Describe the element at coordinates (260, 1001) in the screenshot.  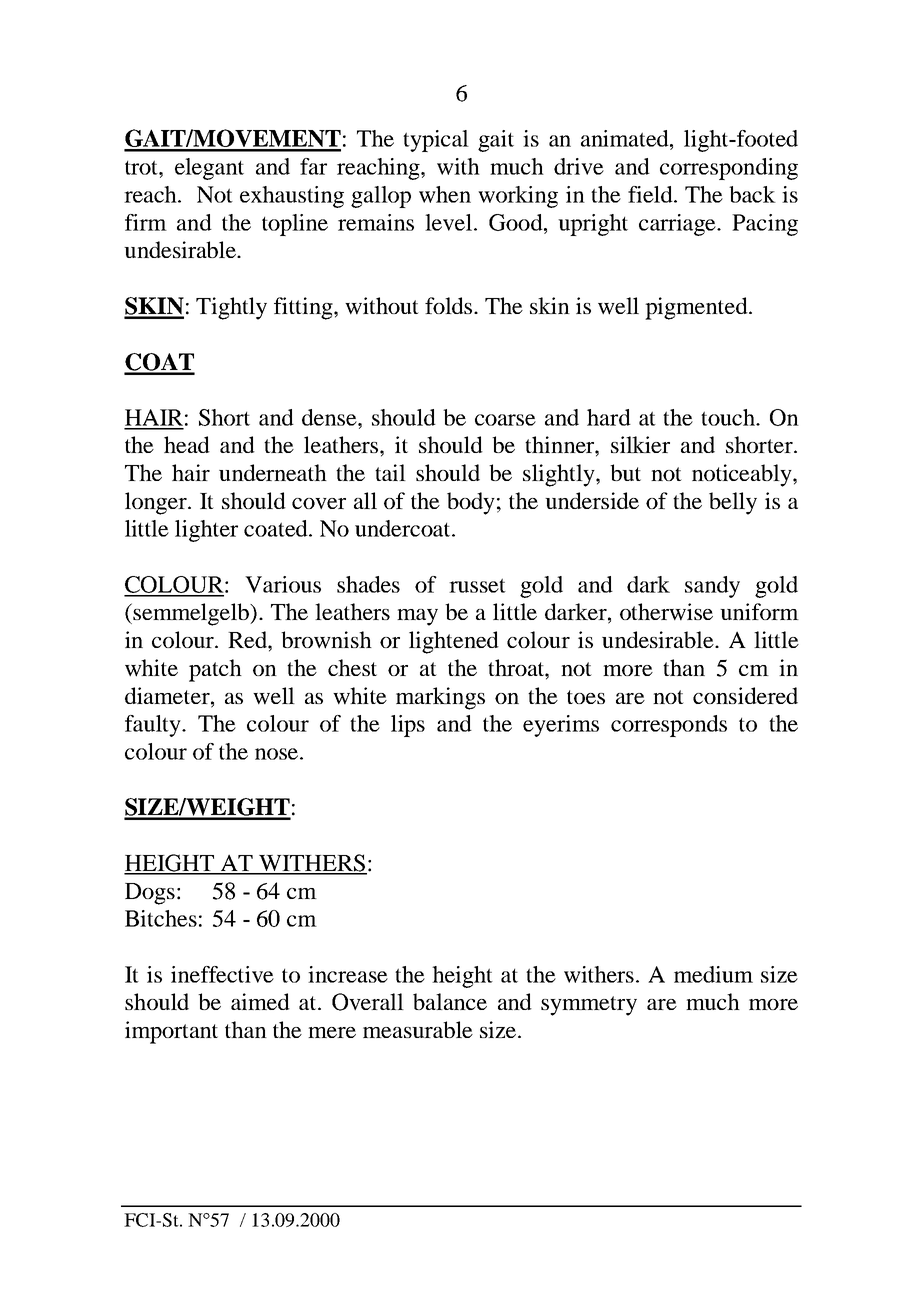
I see `aimed` at that location.
